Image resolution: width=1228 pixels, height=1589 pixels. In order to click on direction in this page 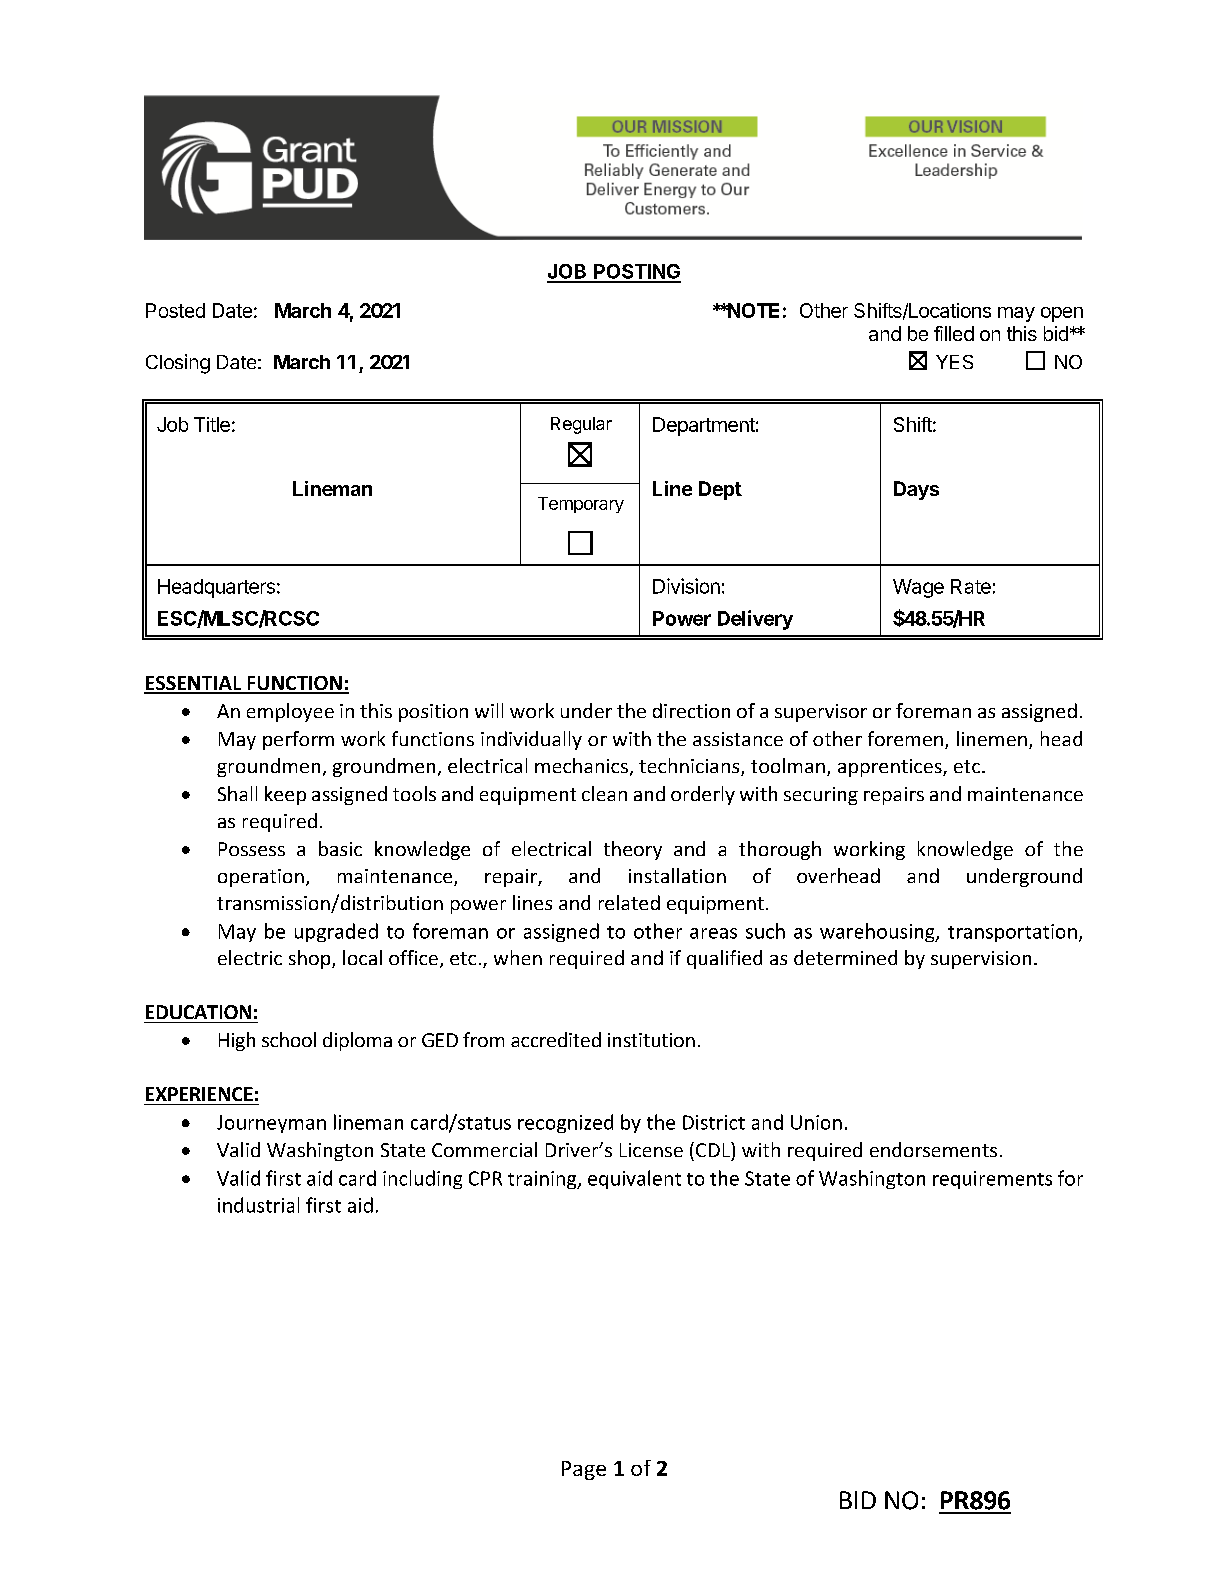, I will do `click(691, 710)`.
